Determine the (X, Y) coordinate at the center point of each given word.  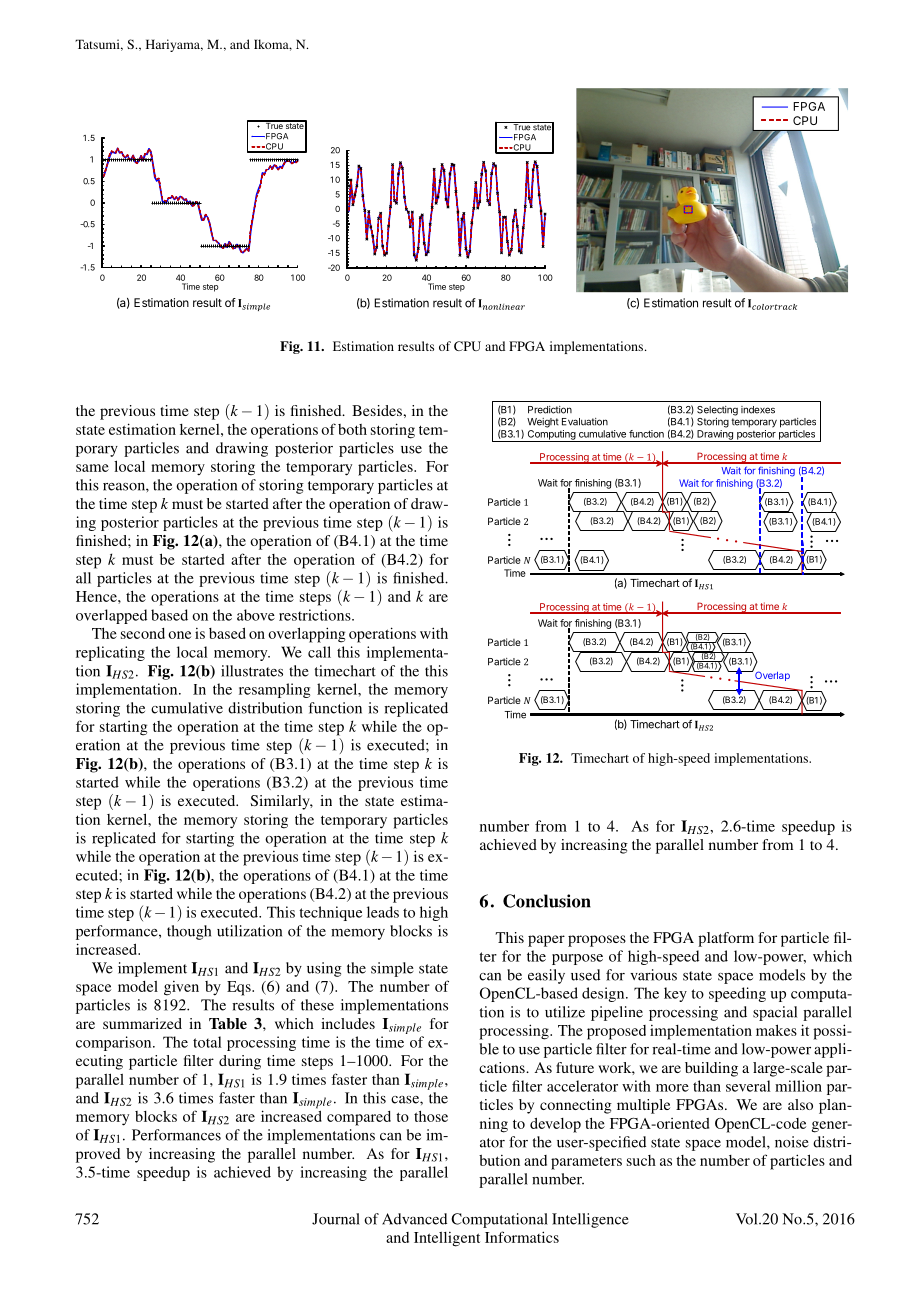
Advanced (414, 1219)
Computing (551, 436)
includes (348, 1023)
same (92, 468)
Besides (378, 410)
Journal (336, 1219)
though (189, 932)
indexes (758, 410)
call (319, 652)
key (675, 994)
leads (383, 912)
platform (726, 939)
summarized (142, 1023)
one (179, 635)
